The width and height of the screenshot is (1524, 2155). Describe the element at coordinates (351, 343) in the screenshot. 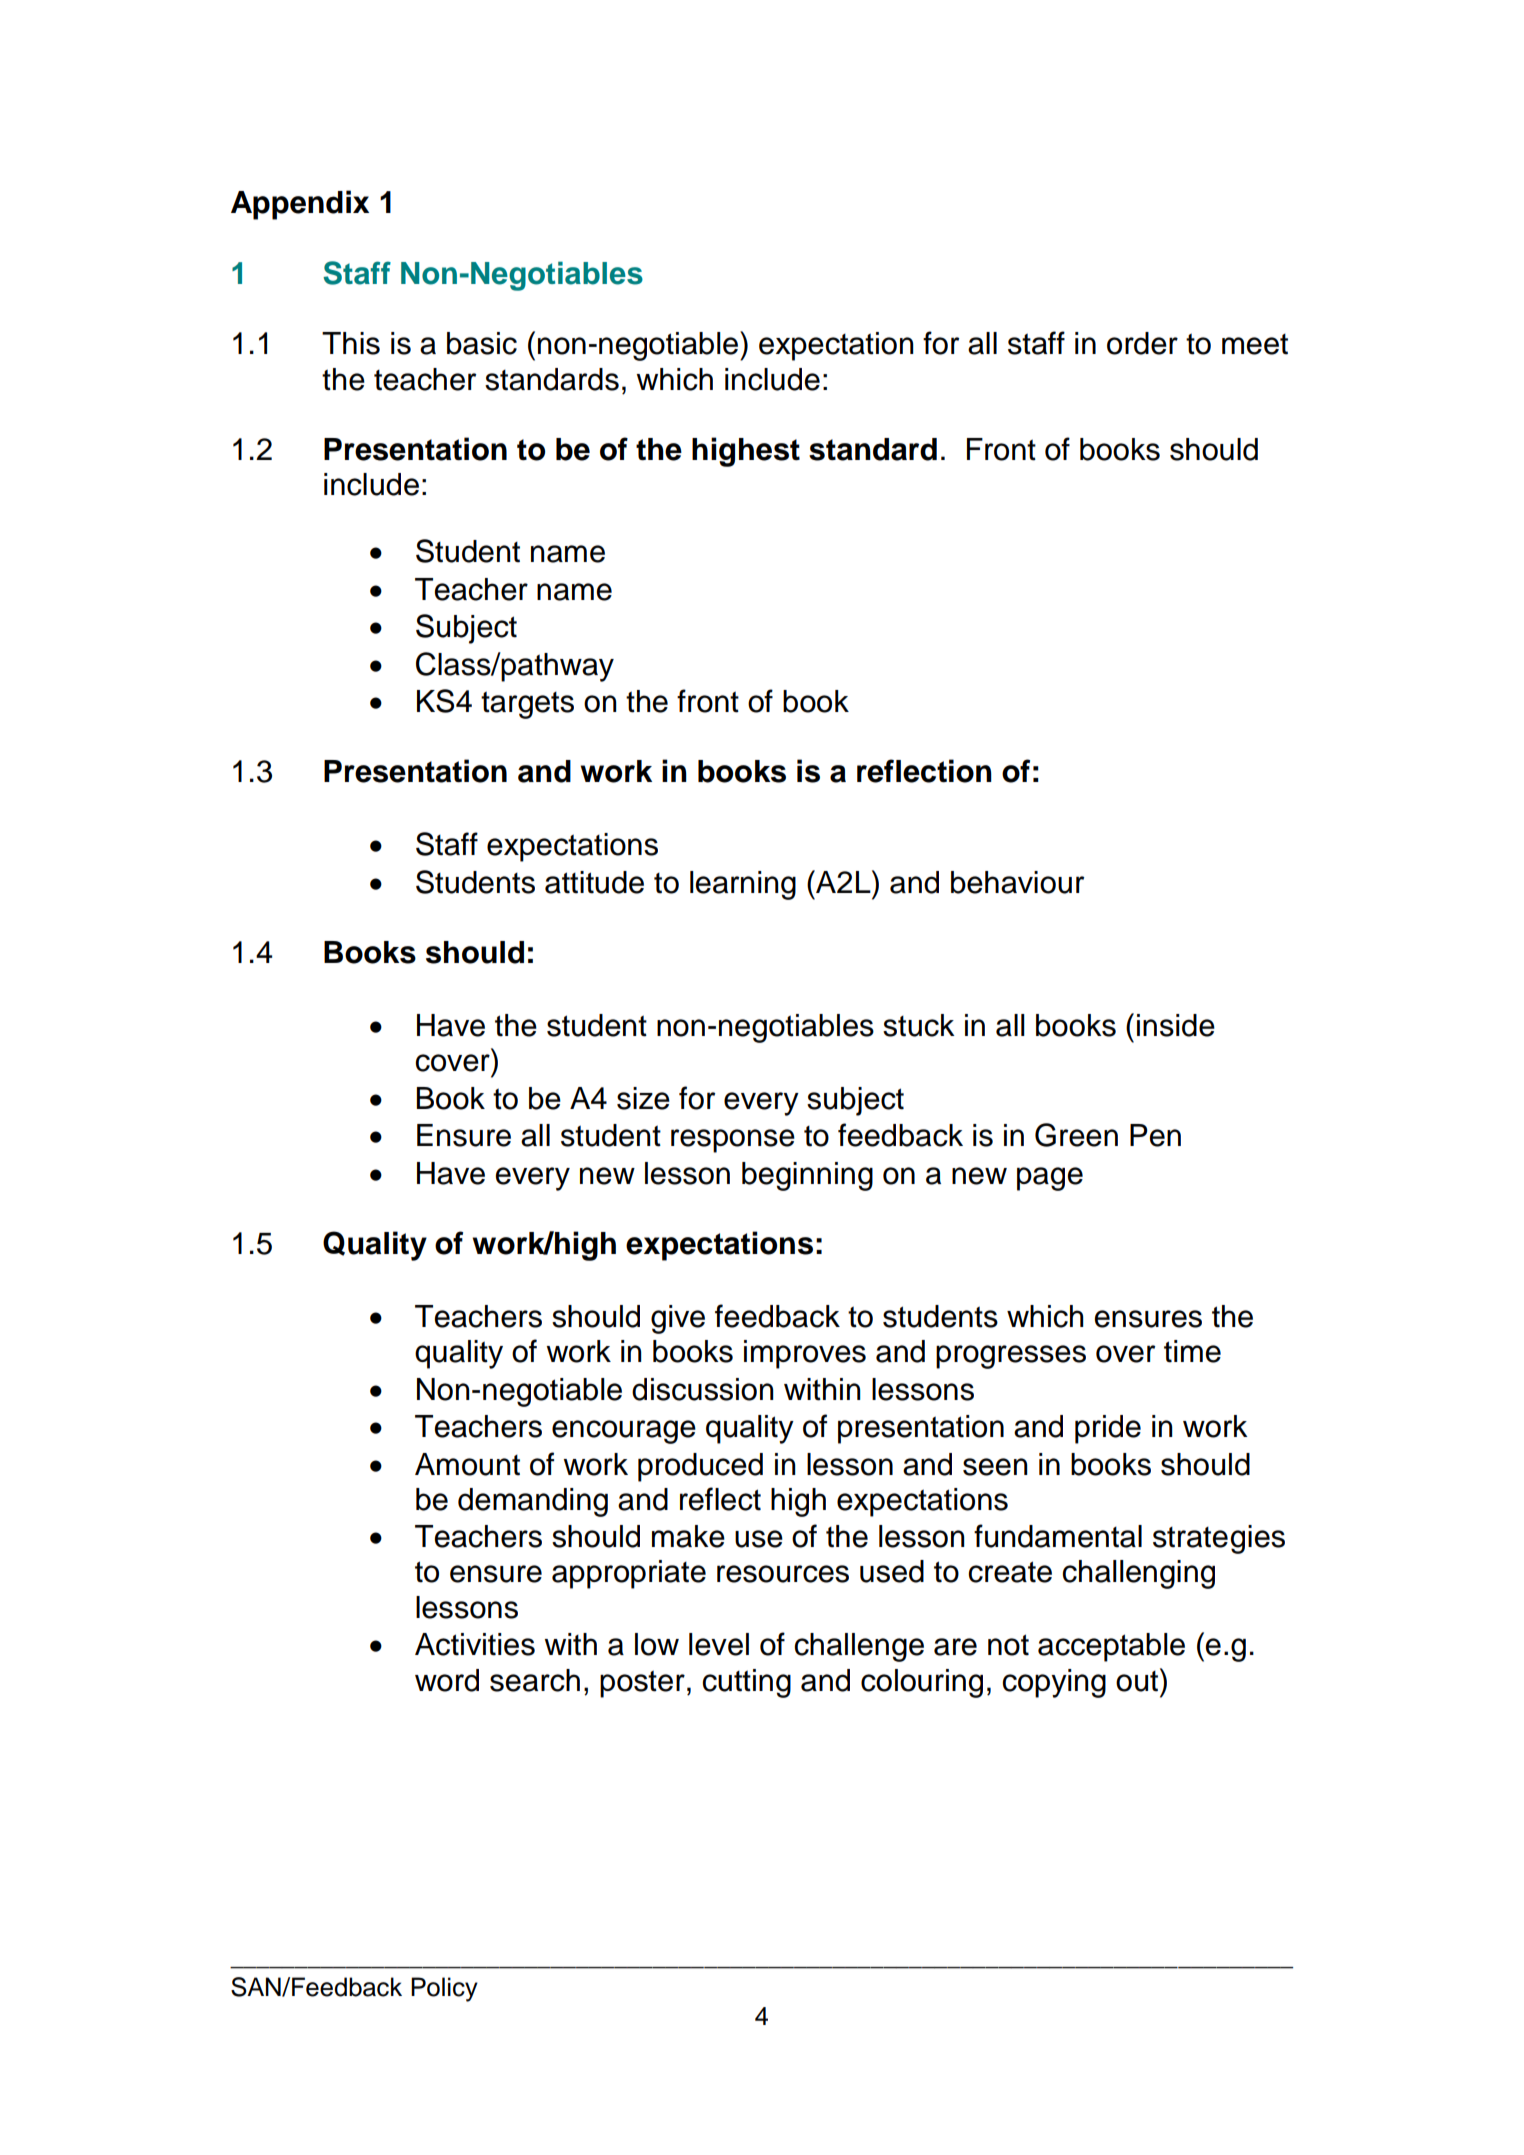

I see `This` at that location.
